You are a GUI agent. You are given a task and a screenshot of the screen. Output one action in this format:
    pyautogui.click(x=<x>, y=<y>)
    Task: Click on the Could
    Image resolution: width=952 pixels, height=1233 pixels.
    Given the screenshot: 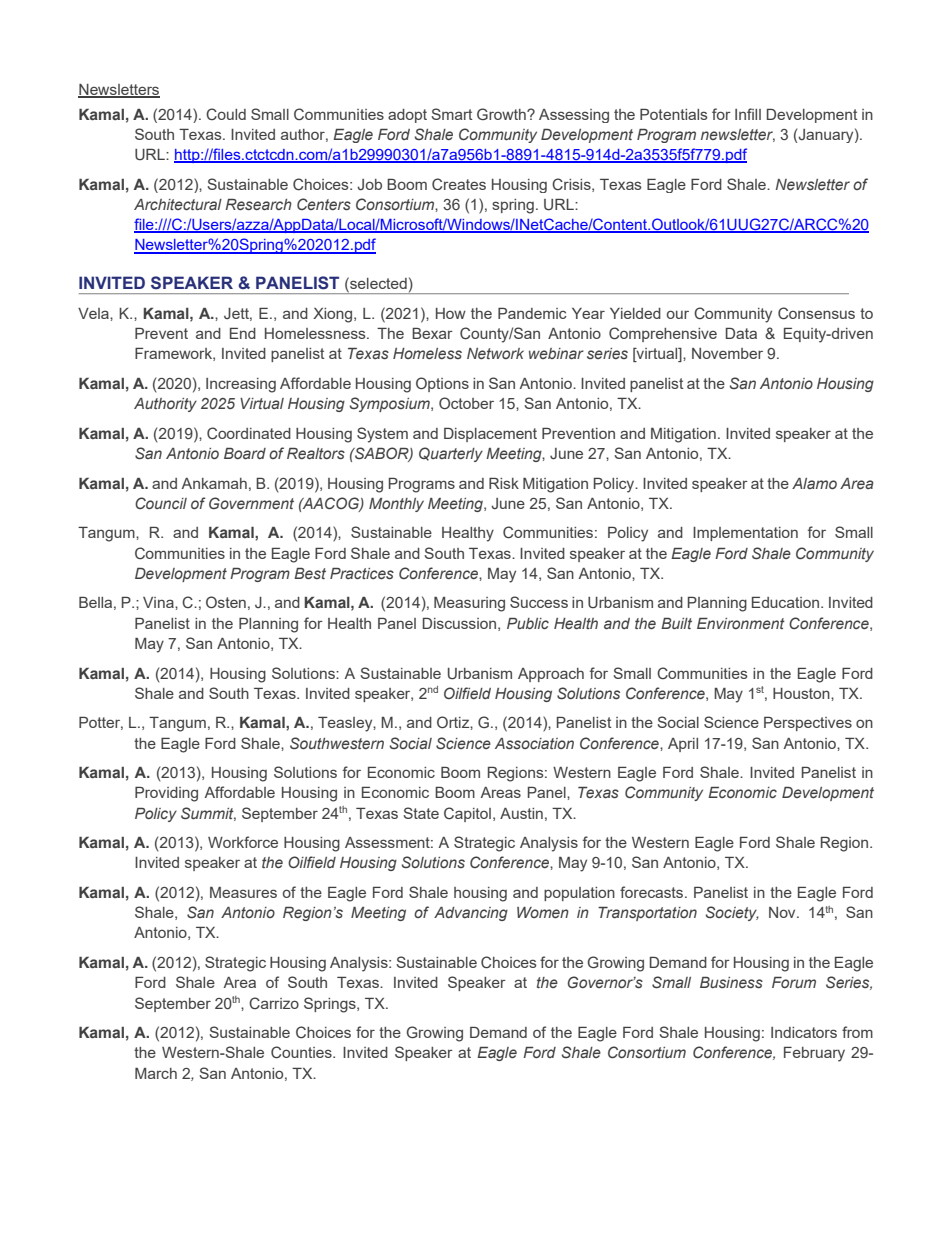 What is the action you would take?
    pyautogui.click(x=226, y=114)
